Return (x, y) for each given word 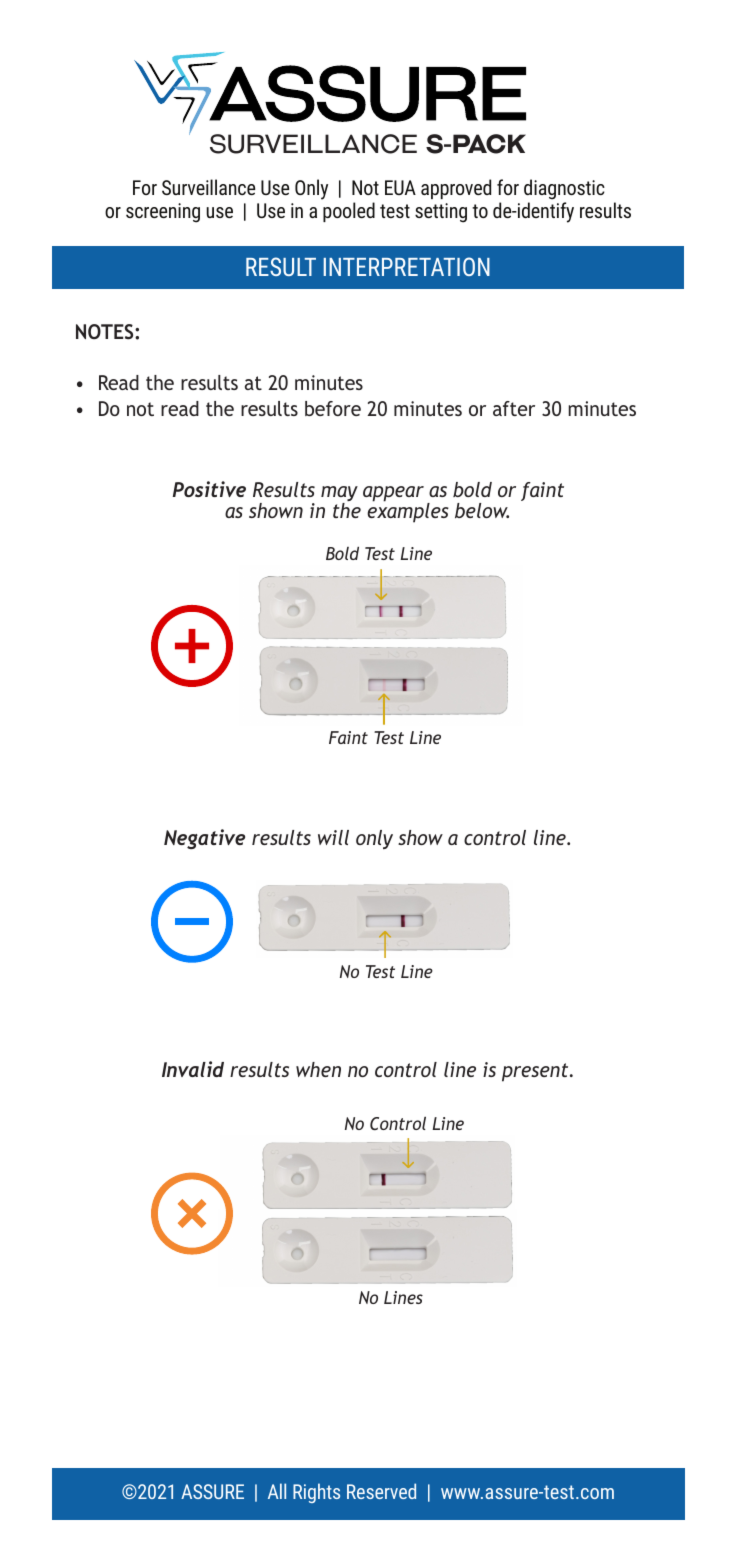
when (318, 1069)
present (536, 1072)
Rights (316, 1493)
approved (456, 189)
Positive (209, 489)
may (339, 495)
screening (163, 213)
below (482, 510)
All (277, 1491)
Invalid (193, 1069)
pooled (349, 212)
